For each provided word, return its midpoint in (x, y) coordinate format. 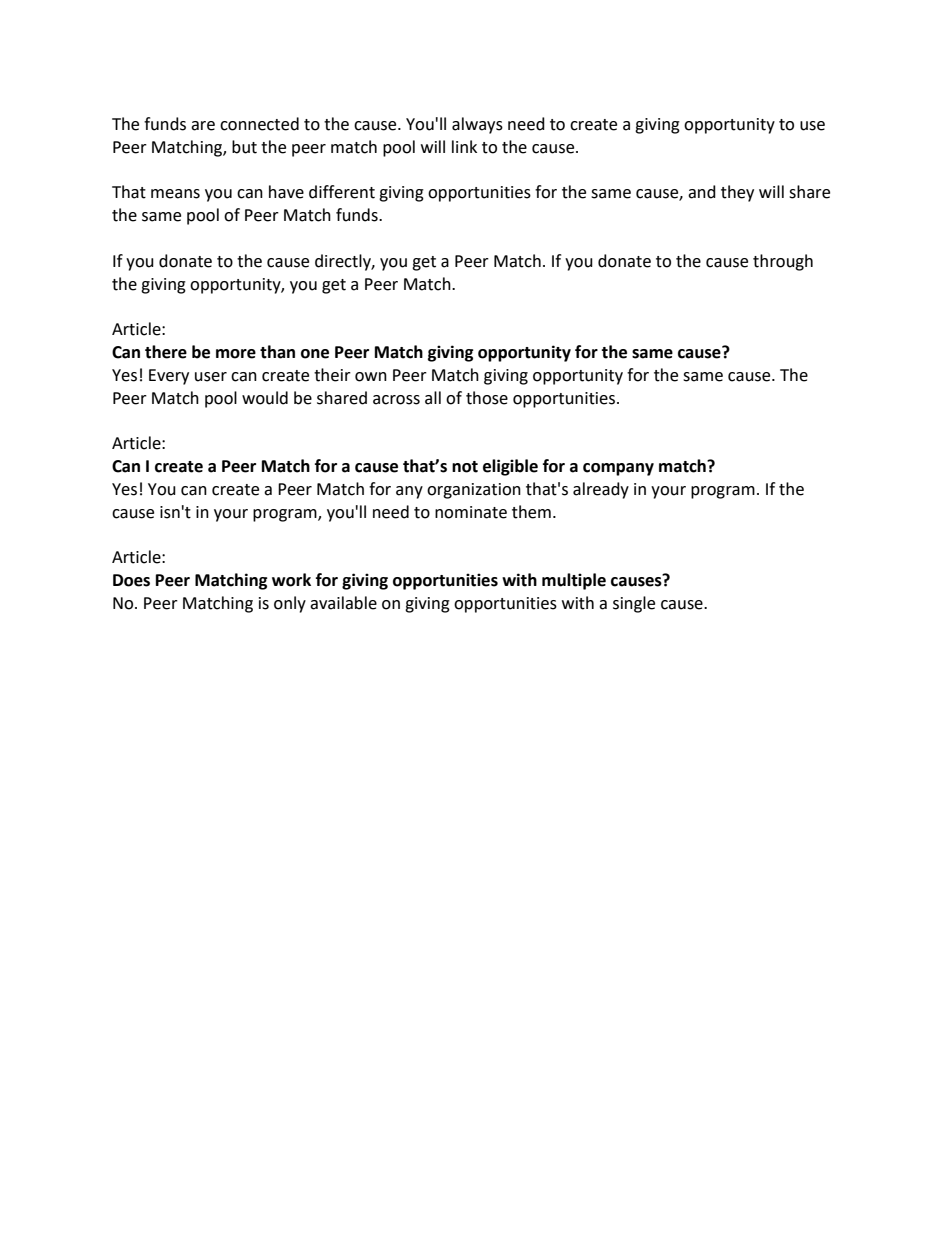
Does (131, 580)
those (487, 398)
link (464, 146)
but (244, 147)
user (211, 377)
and (702, 192)
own (371, 377)
